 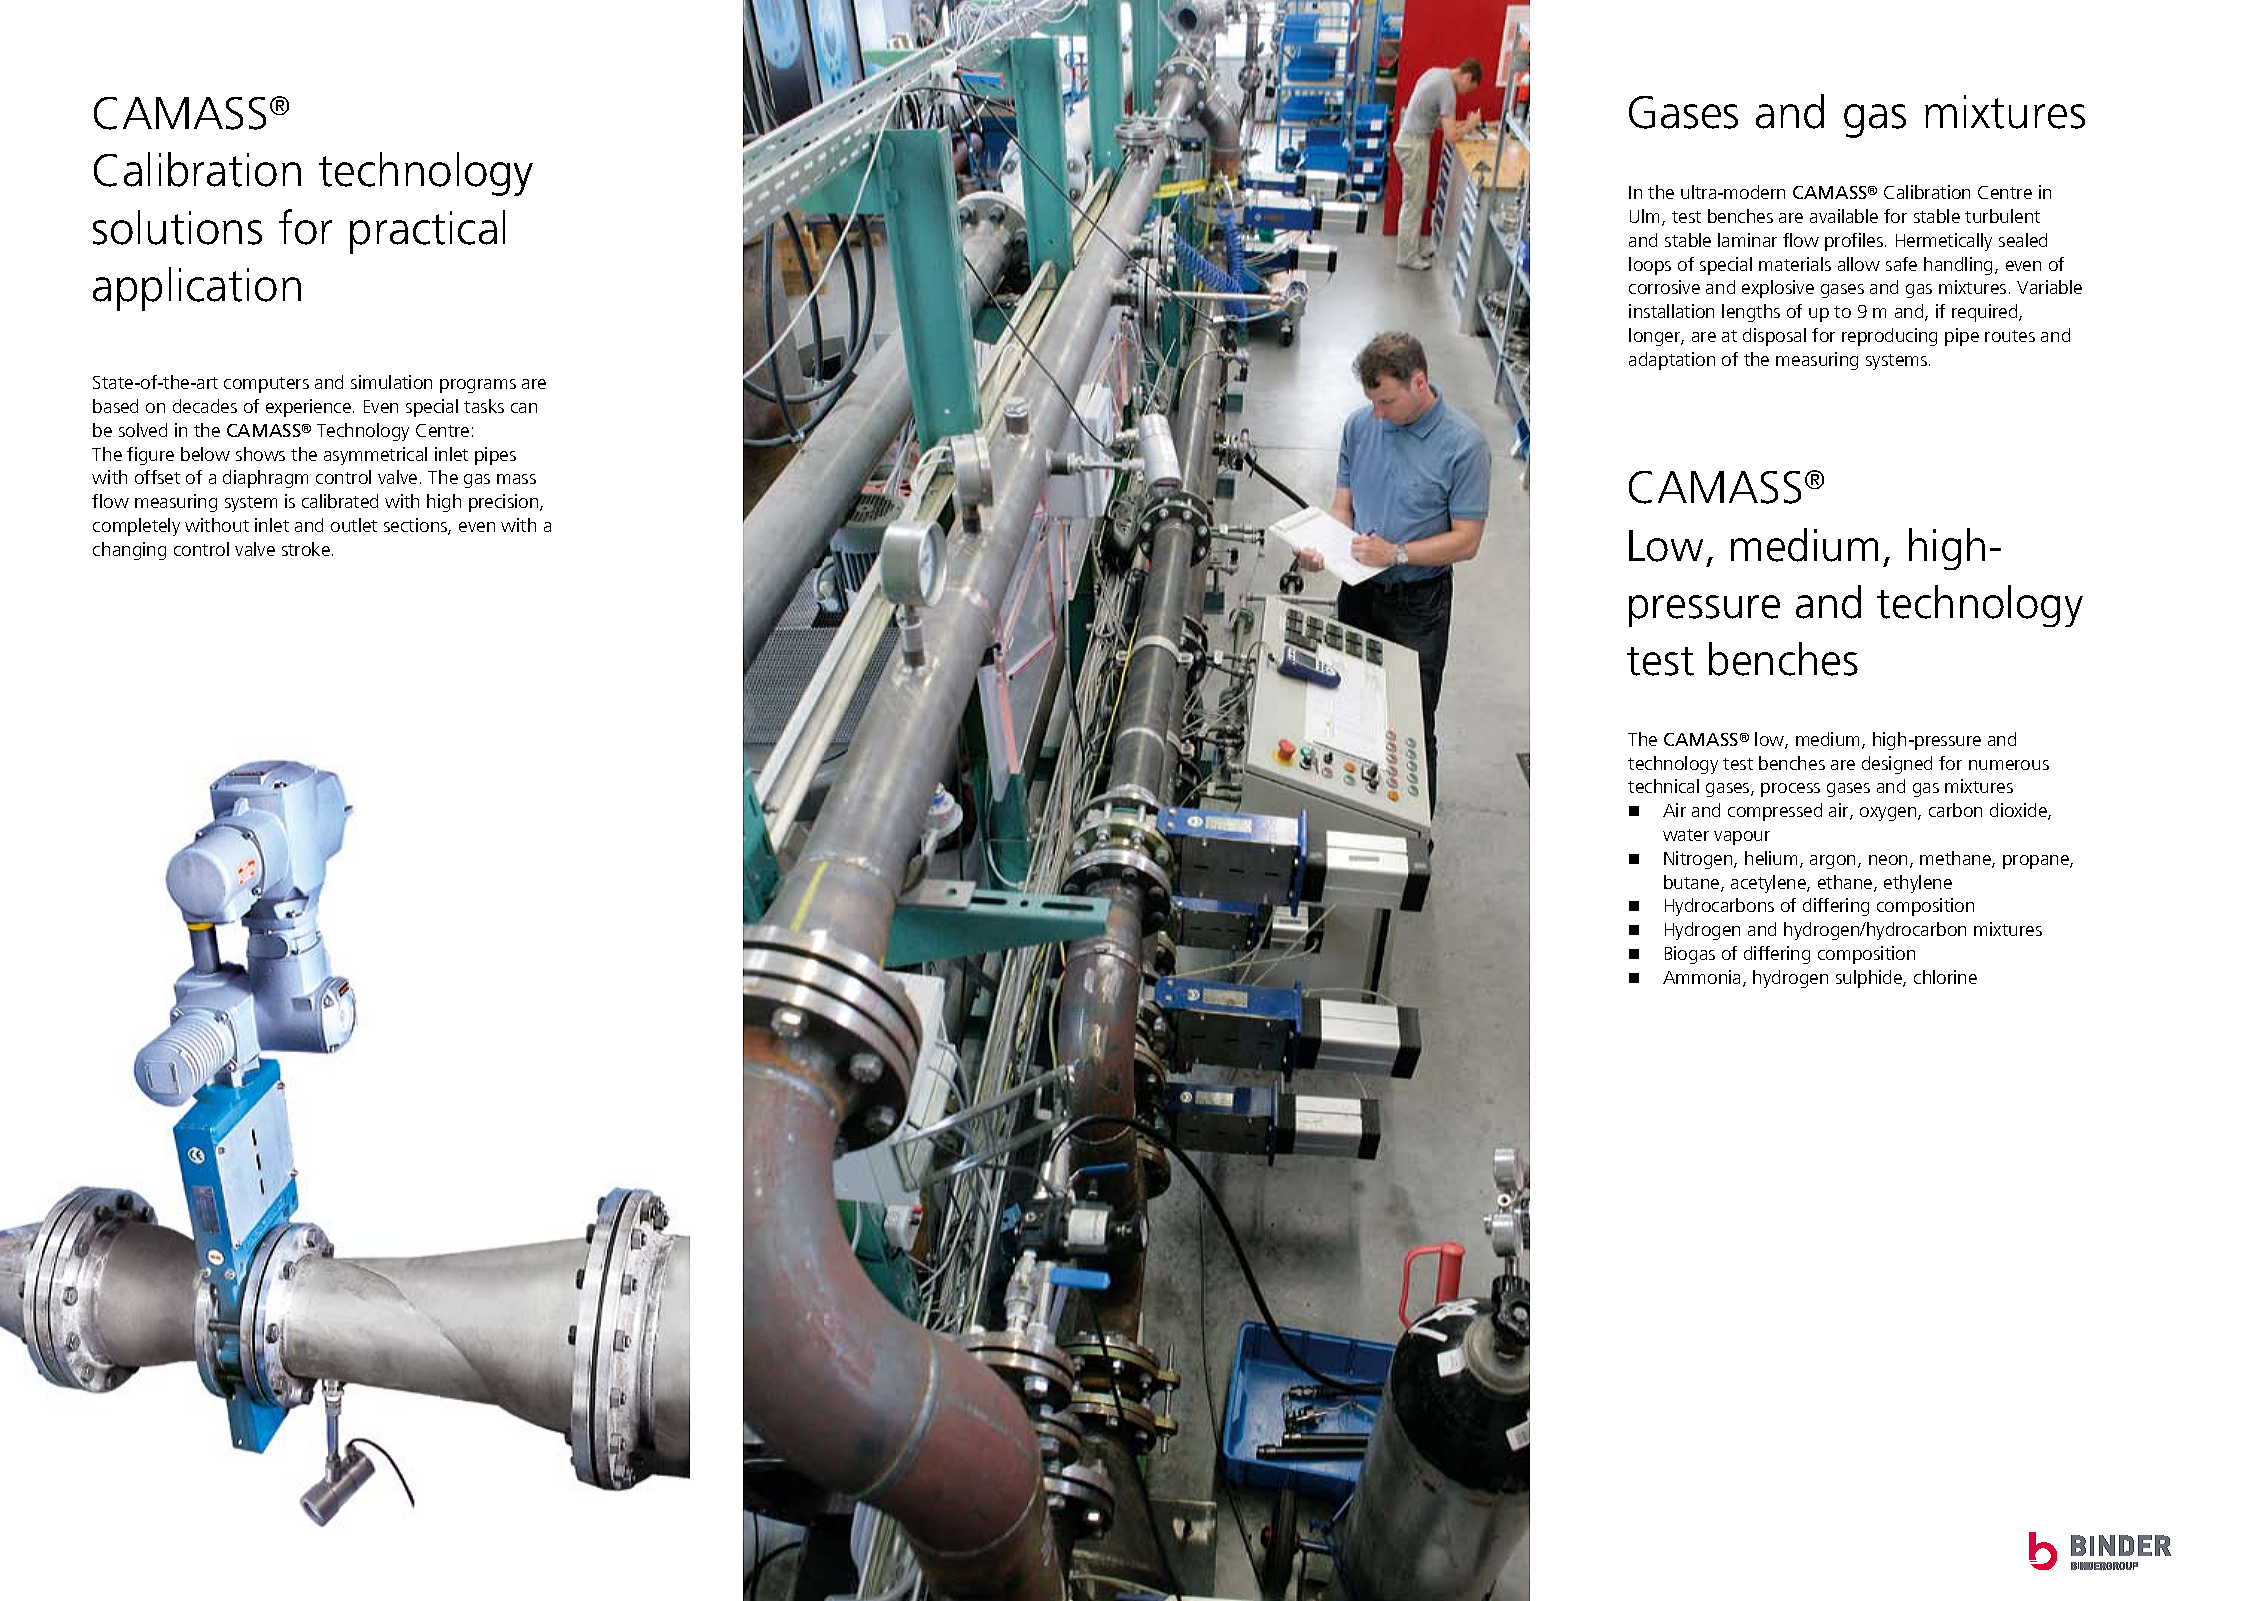 What do you see at coordinates (1663, 786) in the screenshot?
I see `technical` at bounding box center [1663, 786].
